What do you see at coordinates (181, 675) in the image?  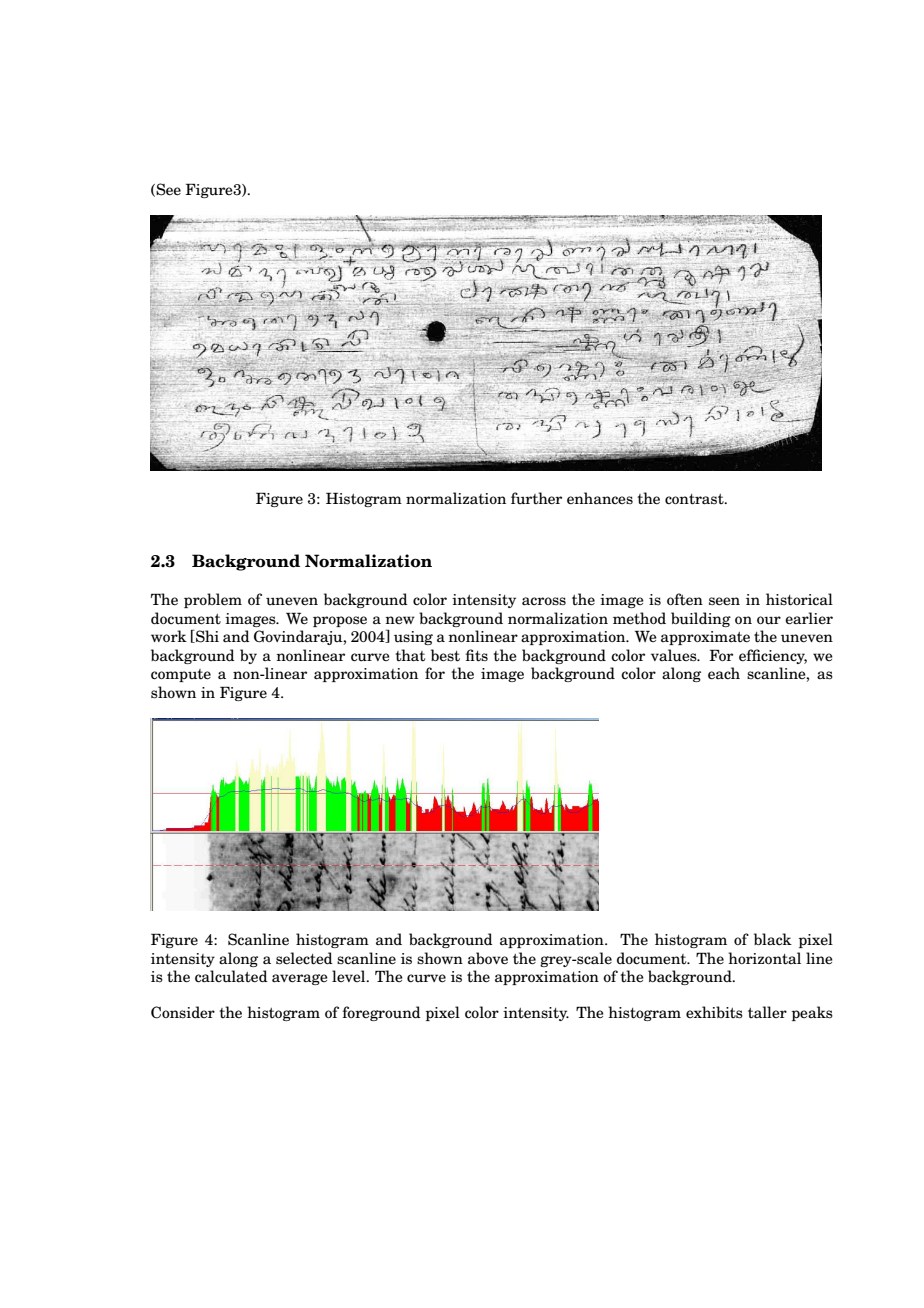 I see `compute` at bounding box center [181, 675].
